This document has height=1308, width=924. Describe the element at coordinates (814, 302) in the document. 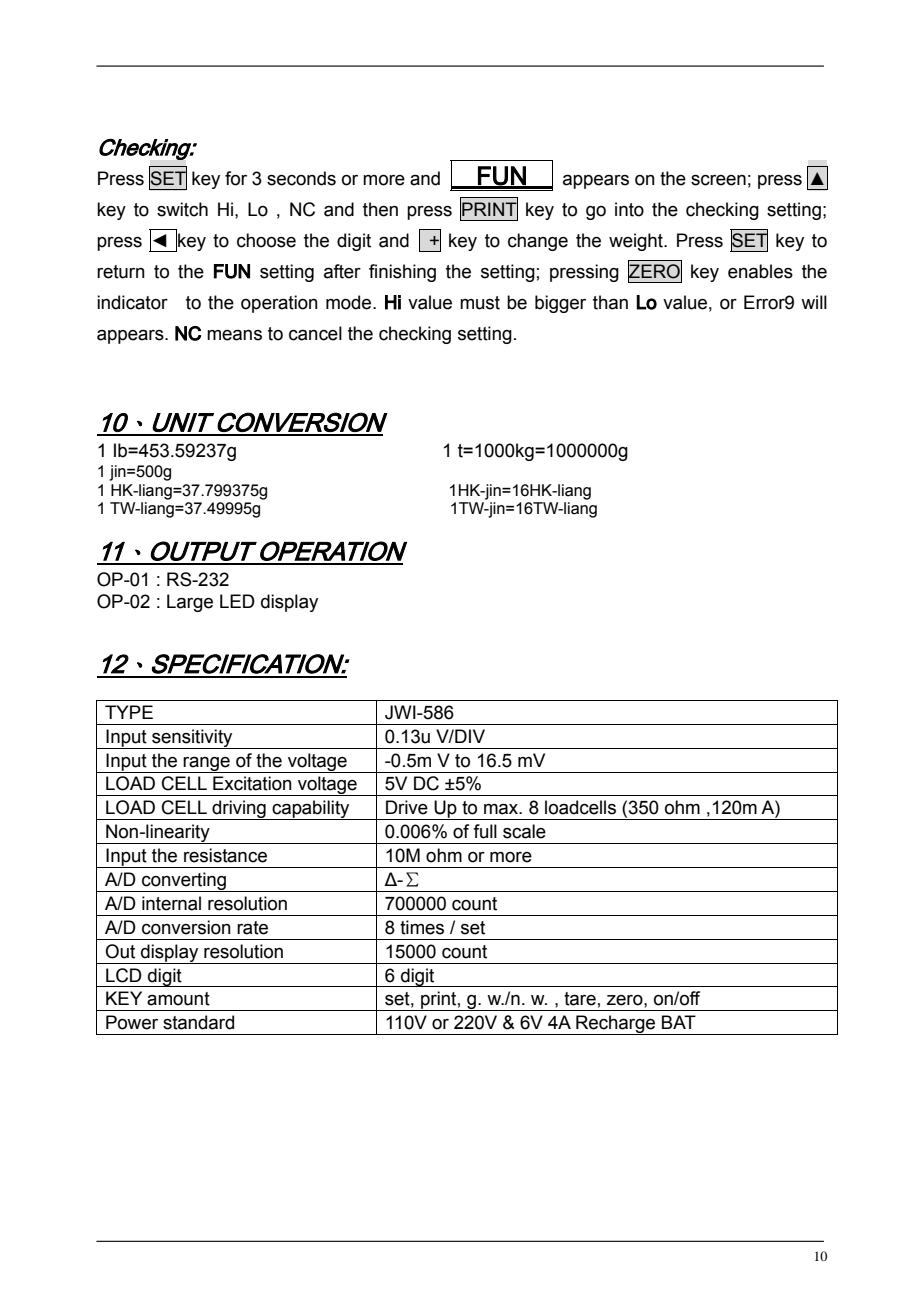

I see `will` at that location.
